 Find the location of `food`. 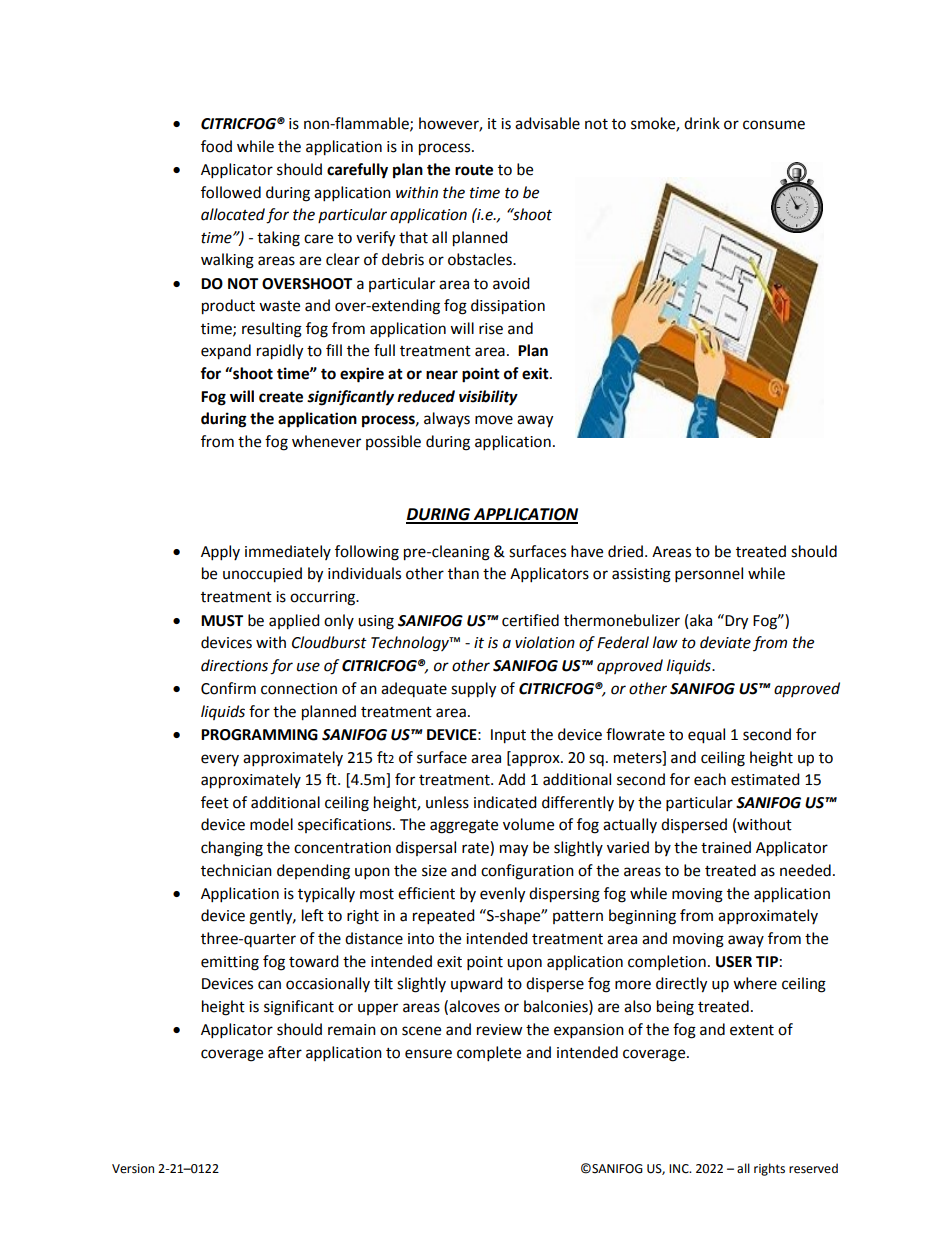

food is located at coordinates (216, 146).
